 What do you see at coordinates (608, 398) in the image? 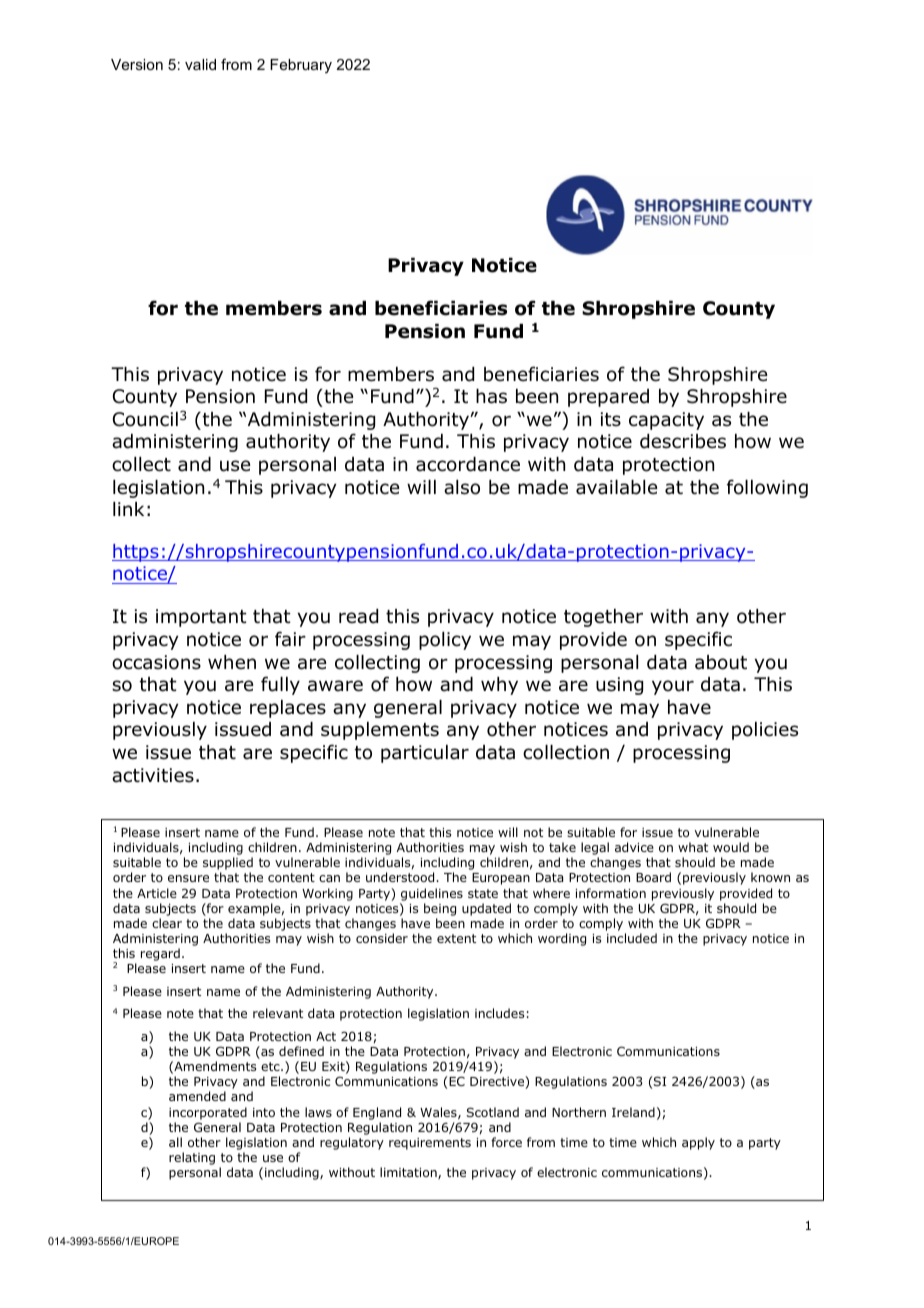
I see `prepared` at bounding box center [608, 398].
